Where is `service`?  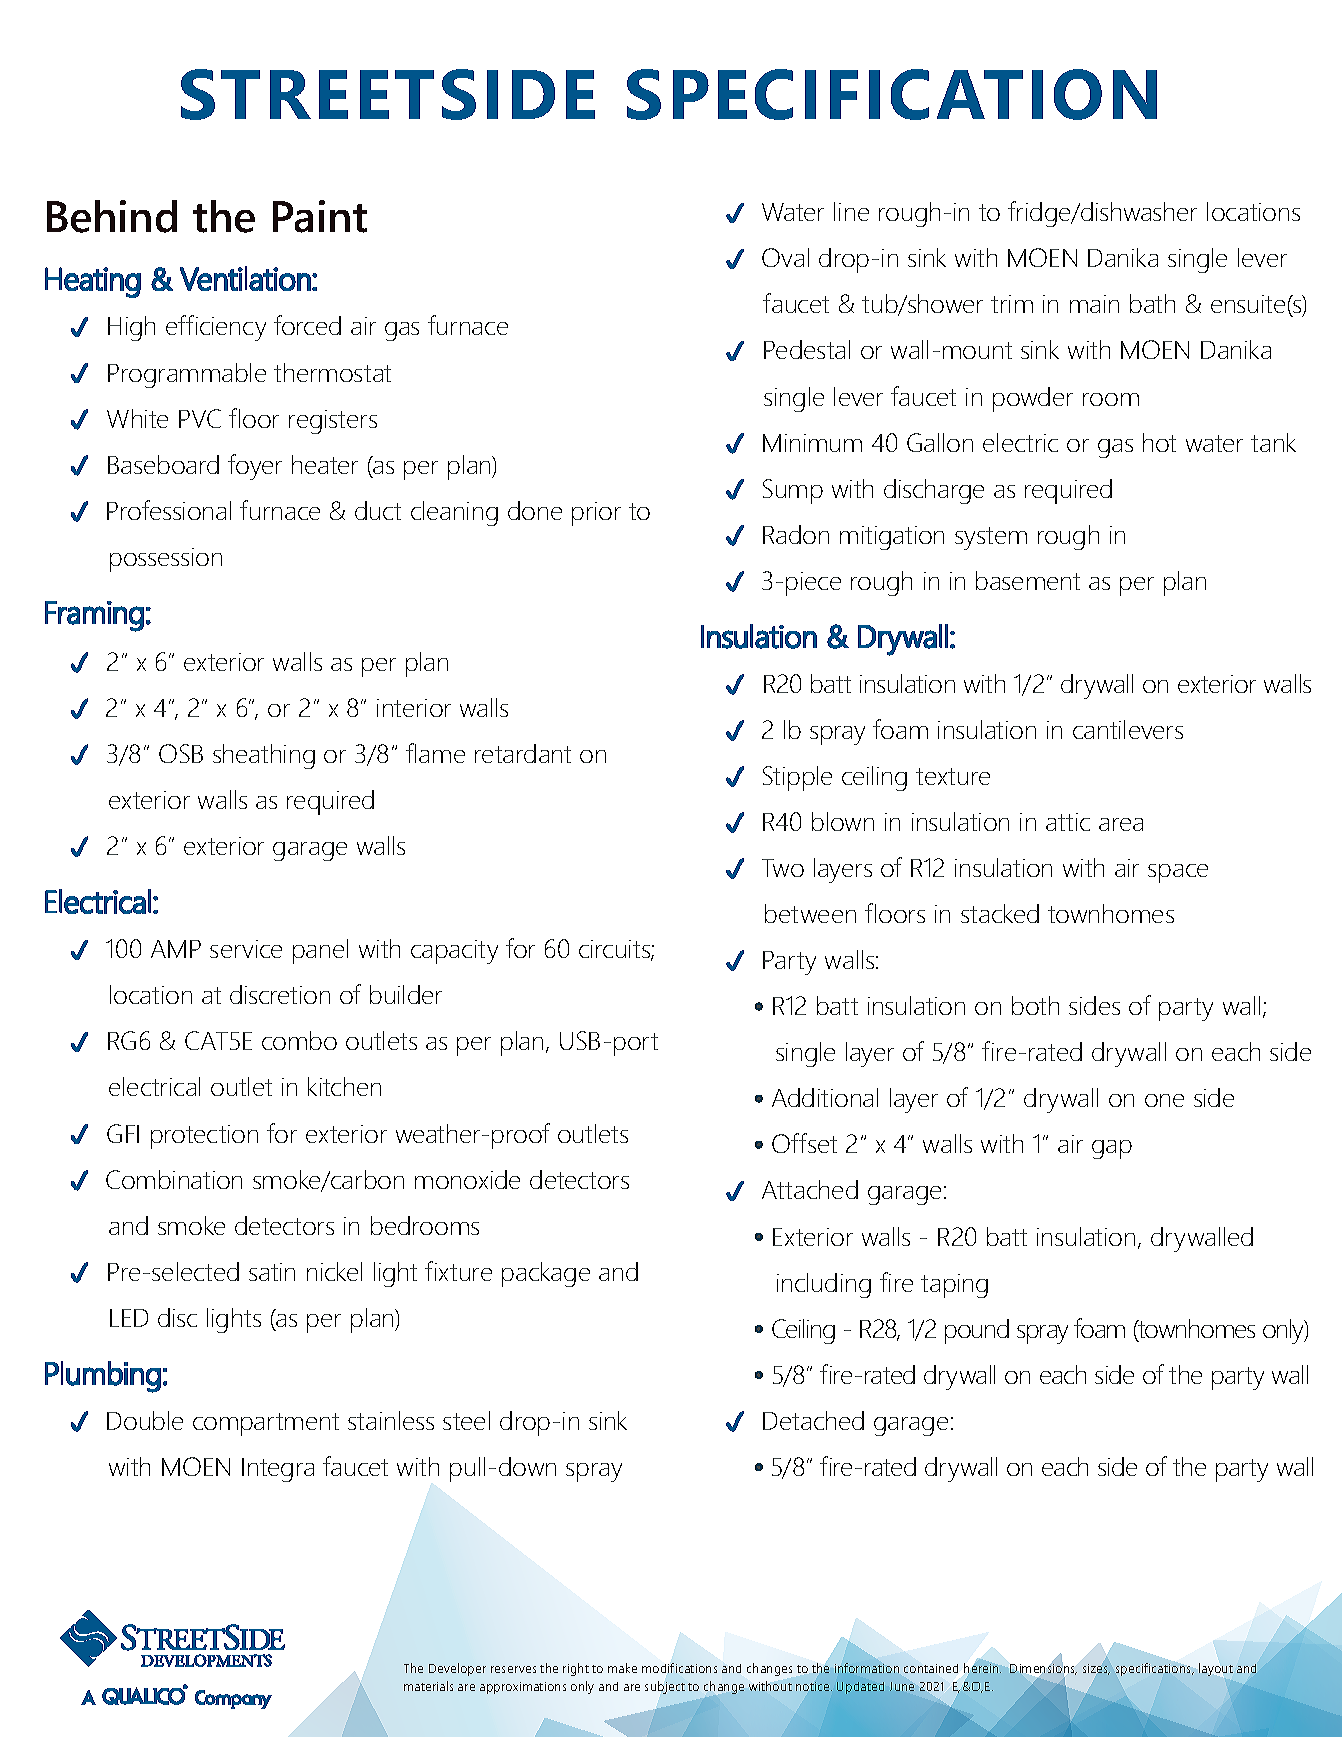 service is located at coordinates (246, 949).
